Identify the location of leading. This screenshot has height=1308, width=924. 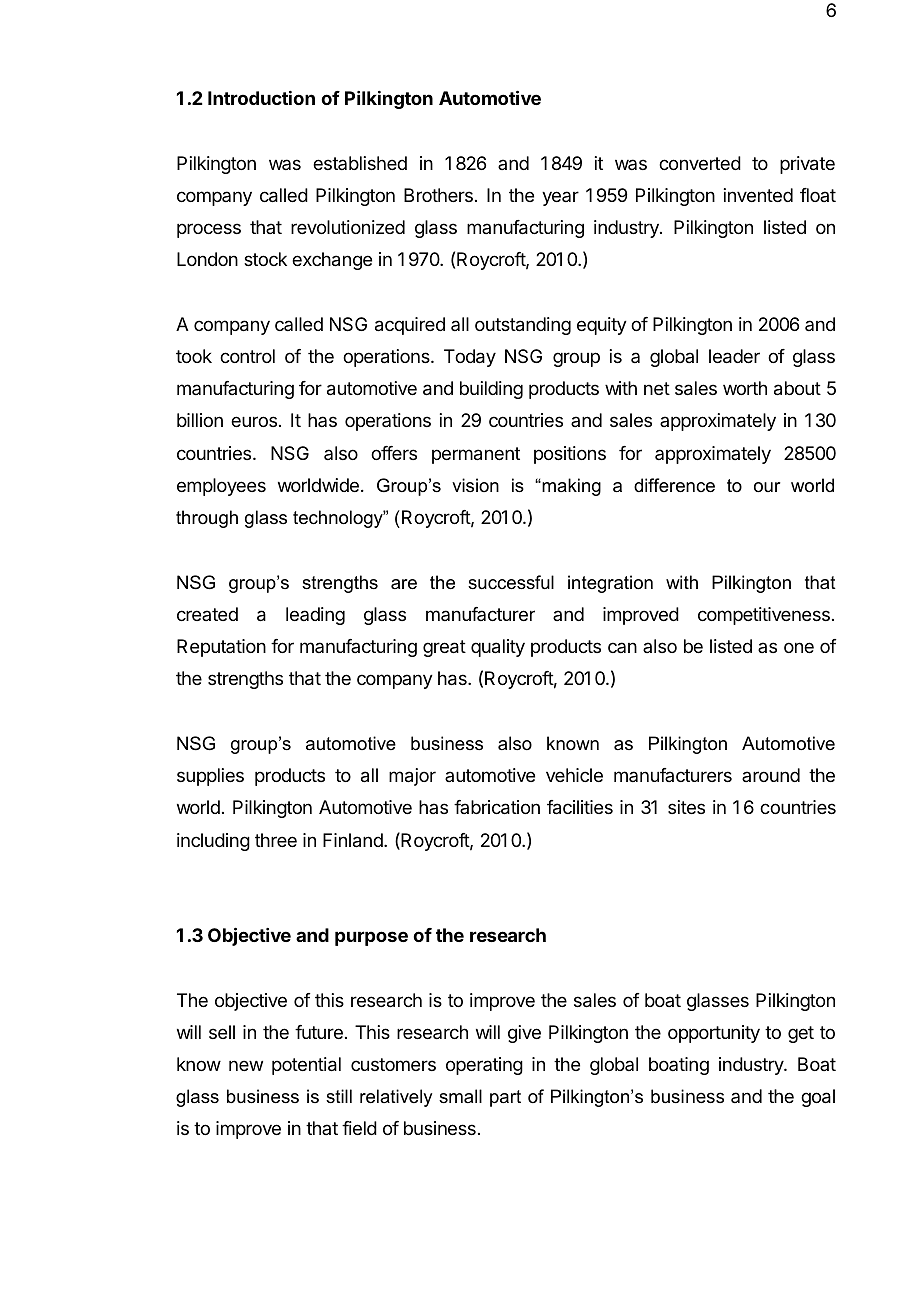
(315, 616).
